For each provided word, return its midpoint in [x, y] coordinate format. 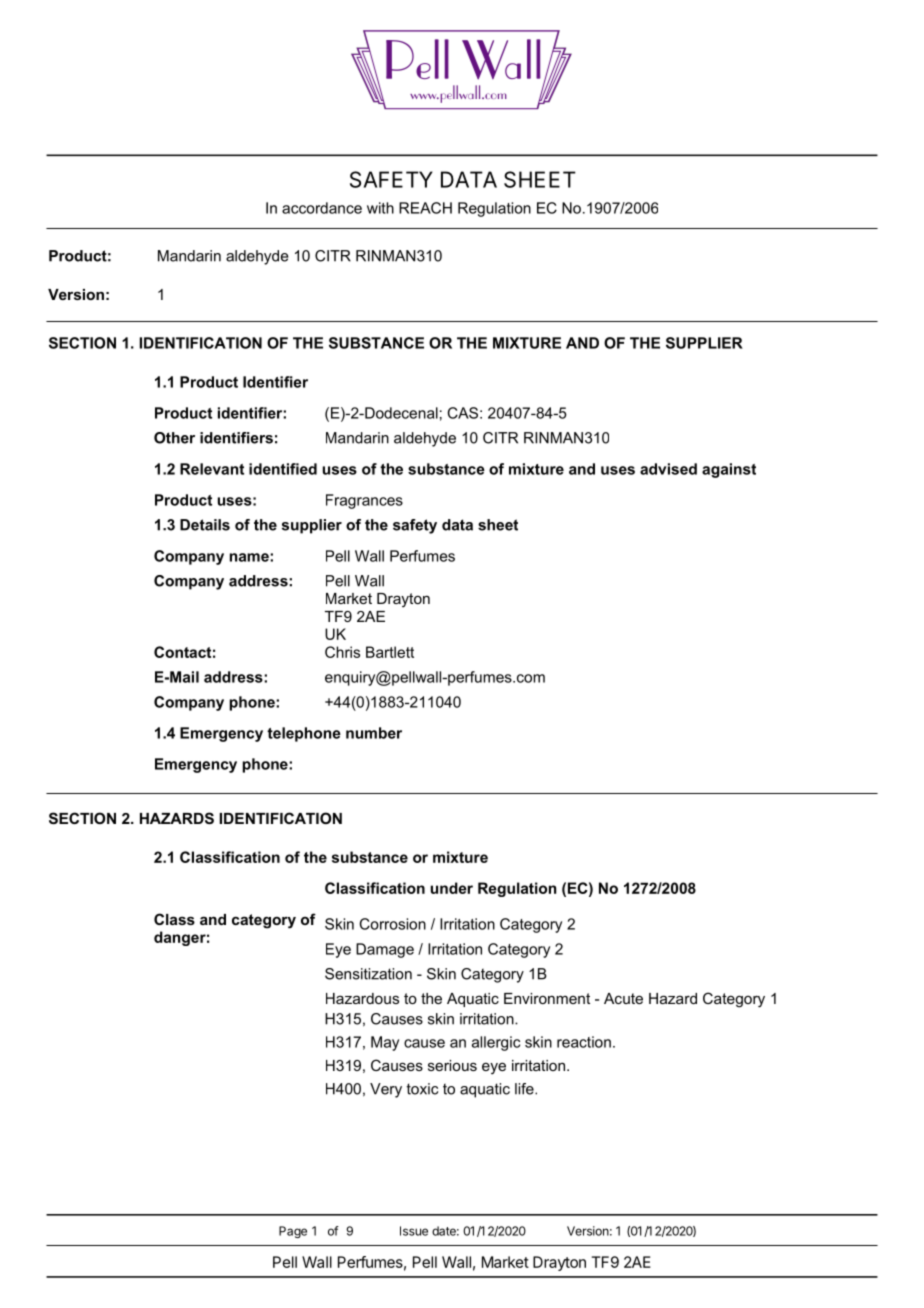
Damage [385, 950]
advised [668, 469]
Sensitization [368, 974]
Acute [623, 998]
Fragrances [364, 501]
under [452, 888]
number [374, 733]
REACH [425, 208]
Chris [342, 652]
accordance [322, 208]
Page [293, 1232]
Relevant [212, 469]
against [729, 470]
